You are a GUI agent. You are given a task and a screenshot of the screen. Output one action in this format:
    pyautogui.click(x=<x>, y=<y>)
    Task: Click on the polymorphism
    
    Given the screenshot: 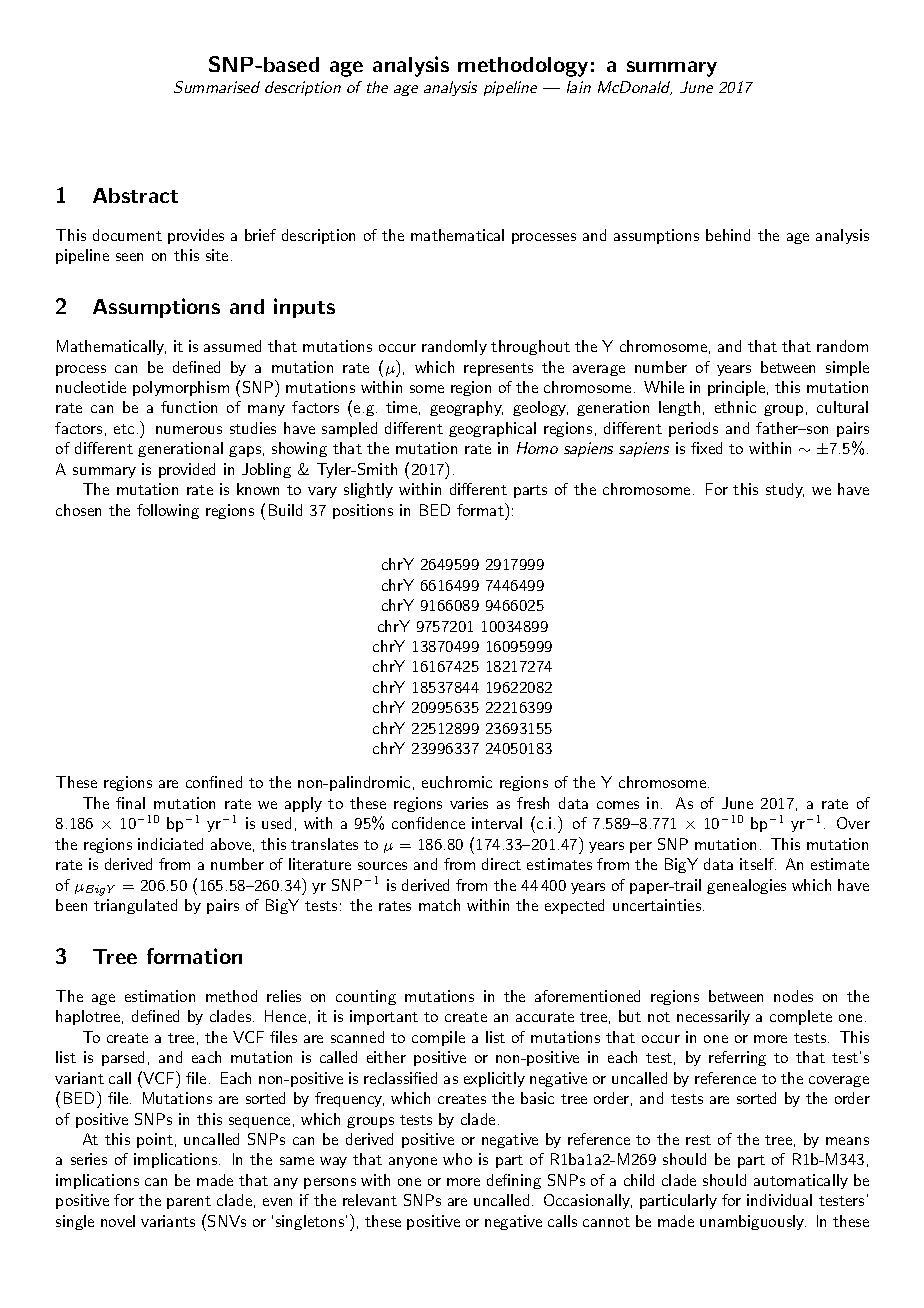 What is the action you would take?
    pyautogui.click(x=181, y=388)
